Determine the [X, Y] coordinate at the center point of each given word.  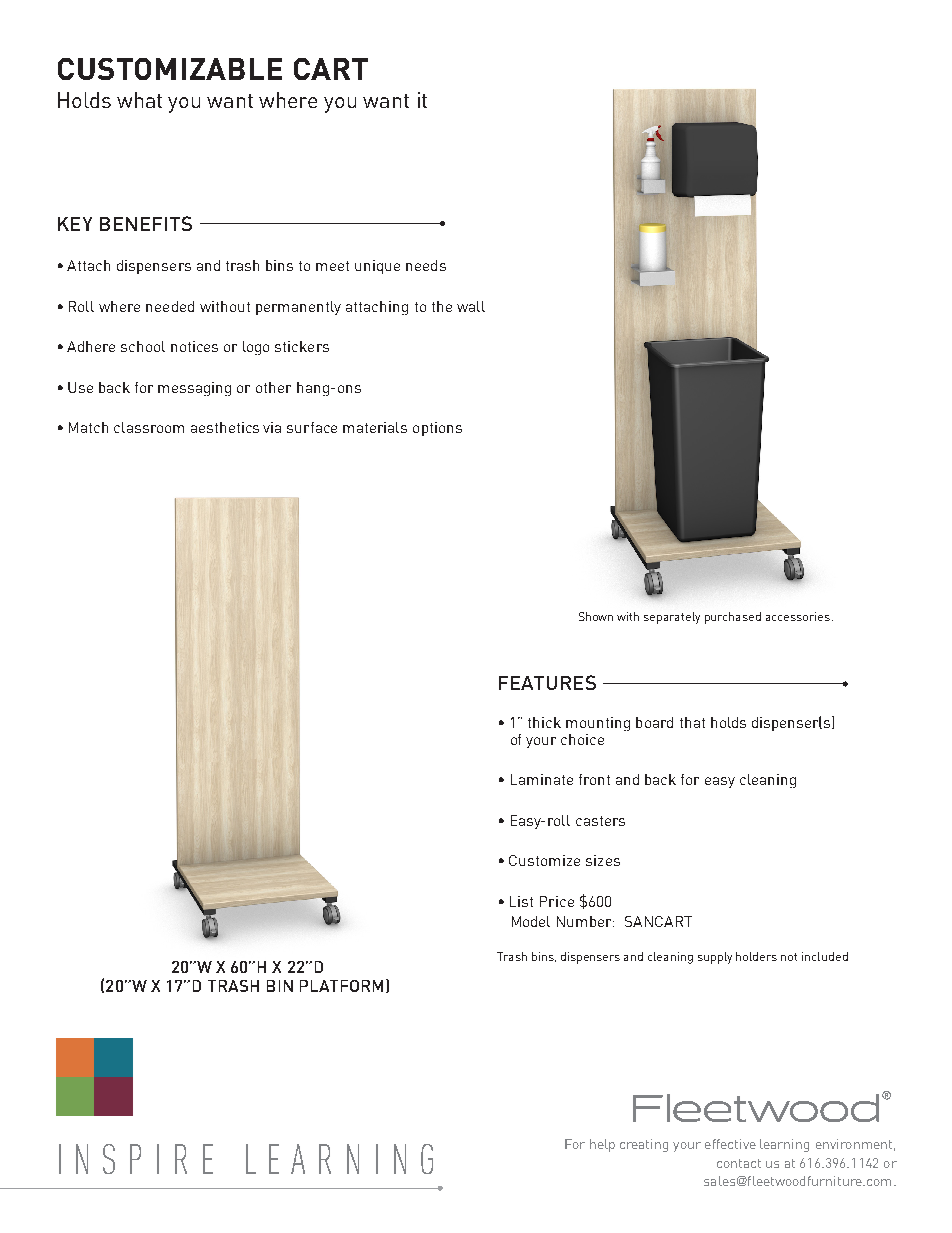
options [437, 429]
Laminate [542, 779]
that [692, 722]
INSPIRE [136, 1159]
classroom [149, 427]
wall [471, 306]
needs [426, 265]
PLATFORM [341, 986]
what [139, 100]
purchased [733, 618]
